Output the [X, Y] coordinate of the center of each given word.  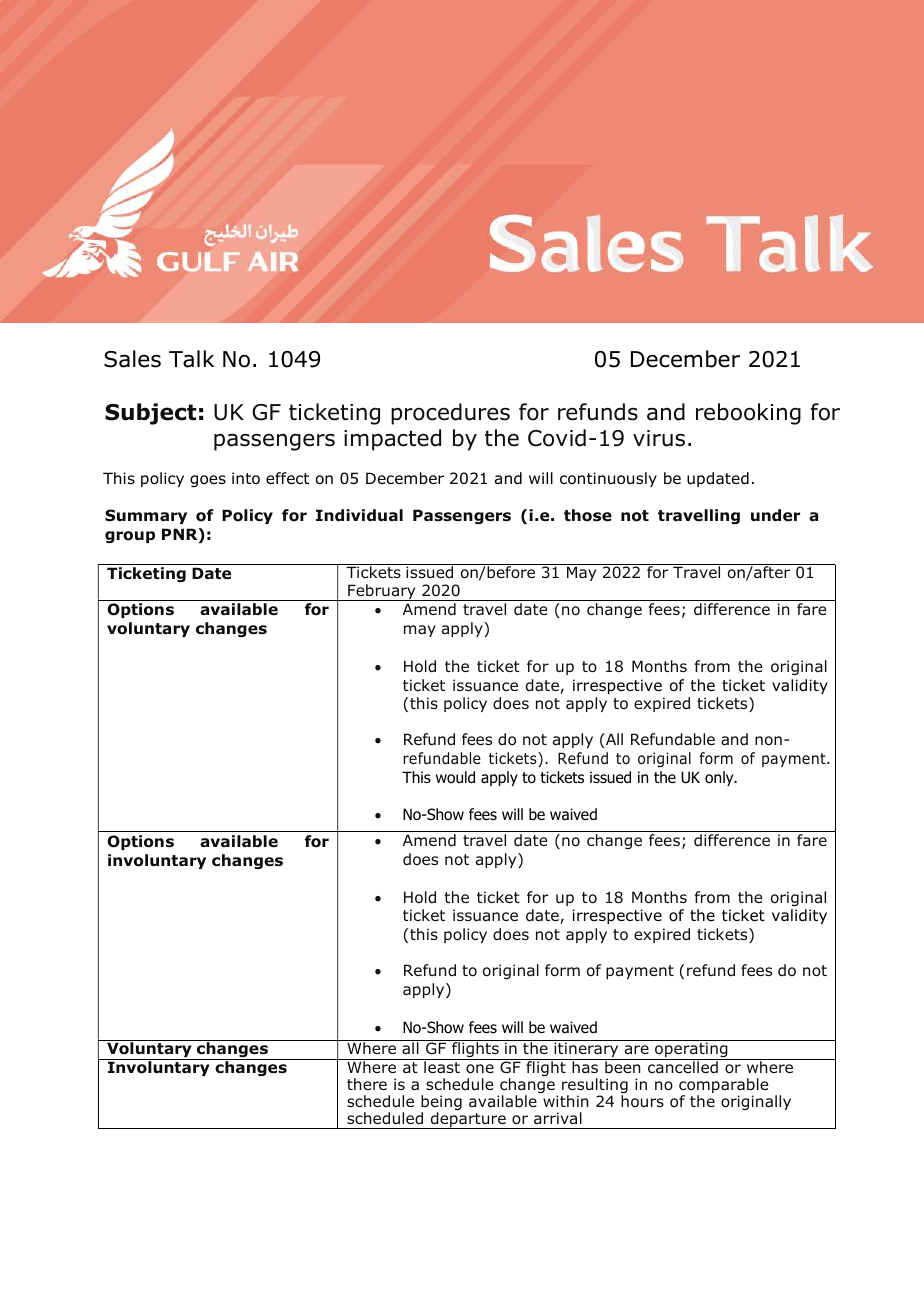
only [720, 778]
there [367, 1084]
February [382, 592]
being [441, 1104]
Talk [191, 359]
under [775, 515]
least [442, 1066]
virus [659, 438]
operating [691, 1050]
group [130, 537]
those [588, 515]
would [455, 777]
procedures [450, 414]
